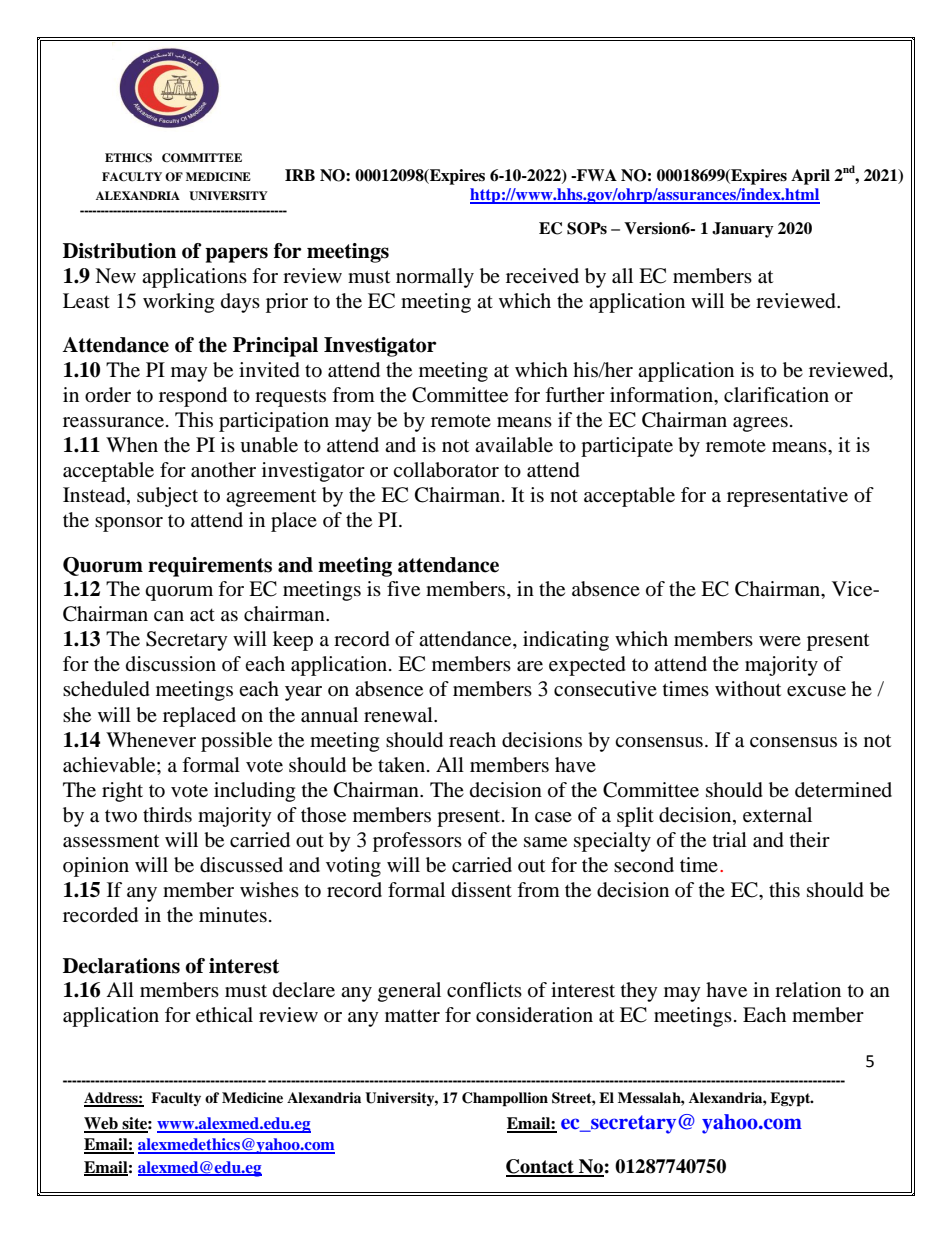  I want to click on discussed, so click(241, 865).
